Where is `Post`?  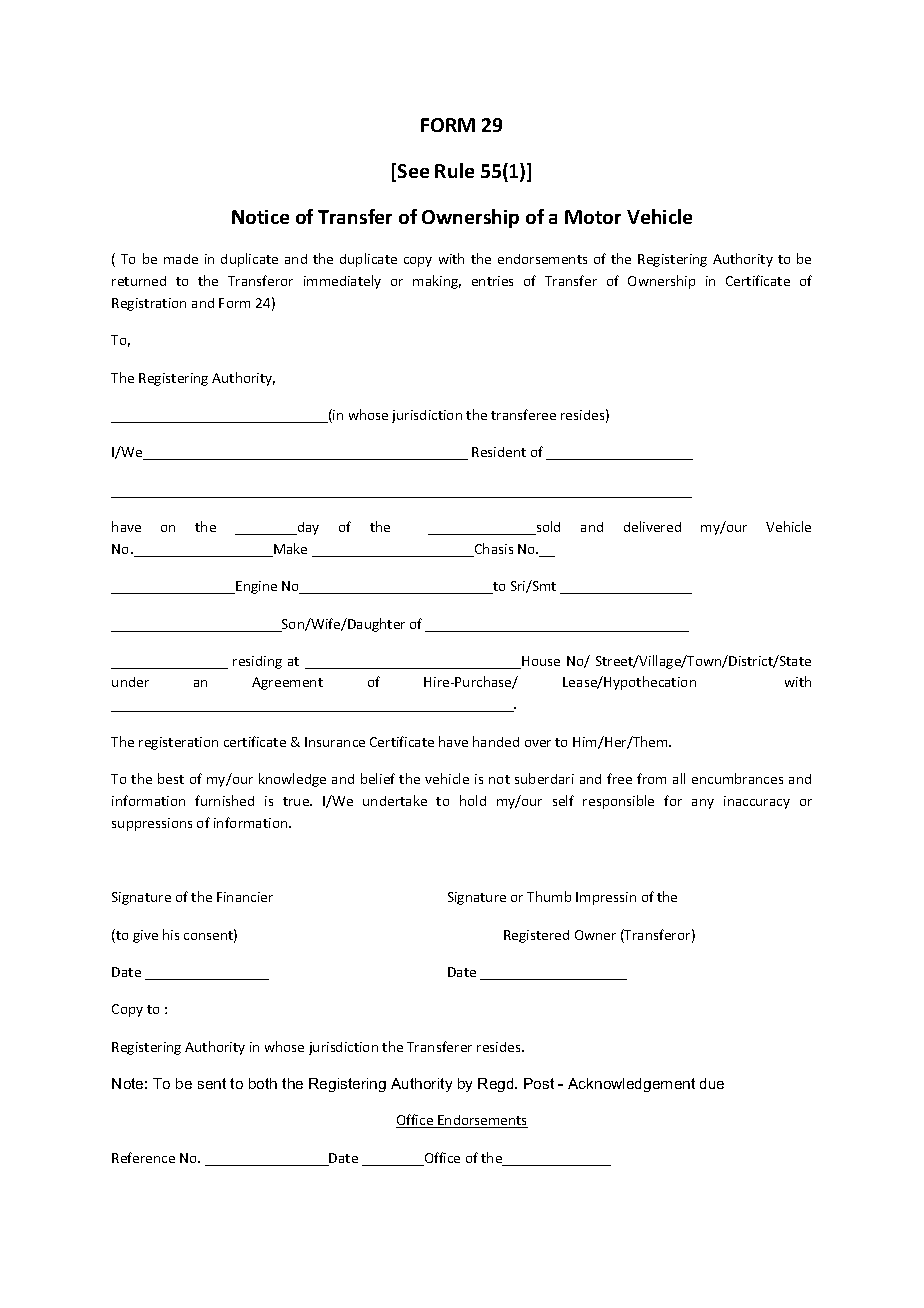 Post is located at coordinates (539, 1083).
